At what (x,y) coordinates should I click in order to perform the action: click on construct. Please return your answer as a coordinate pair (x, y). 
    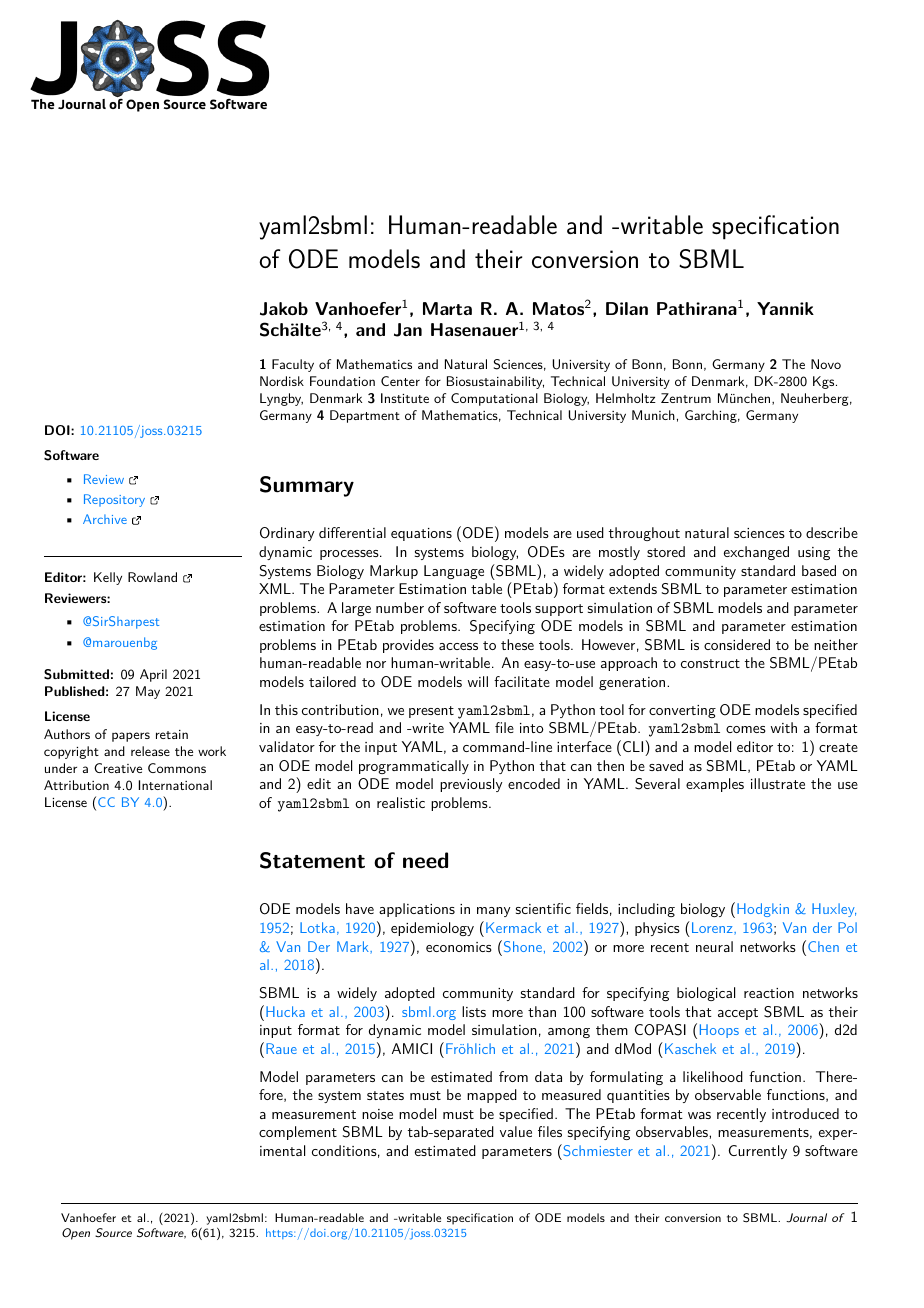
    Looking at the image, I should click on (710, 663).
